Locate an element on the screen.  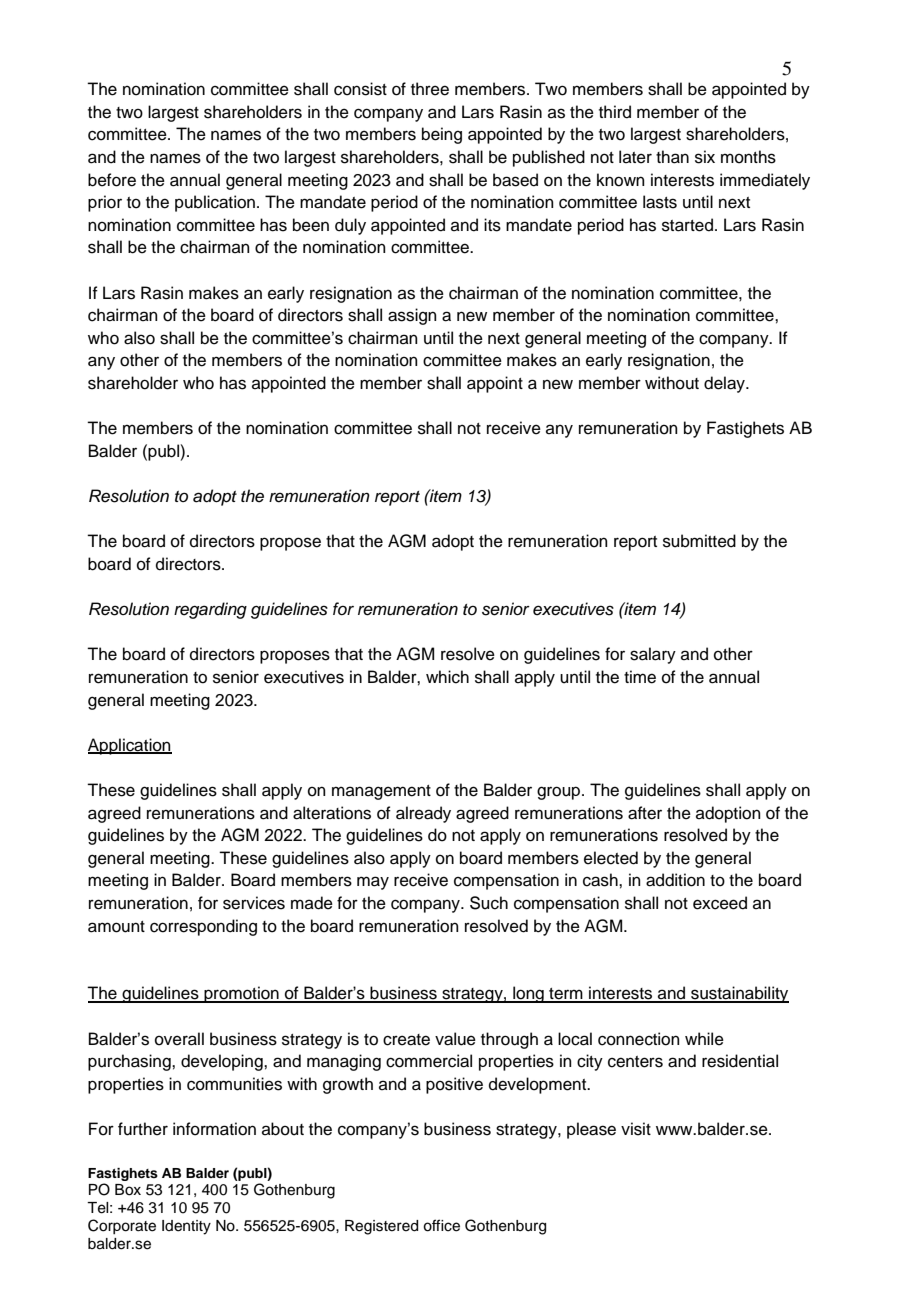
being is located at coordinates (442, 135).
